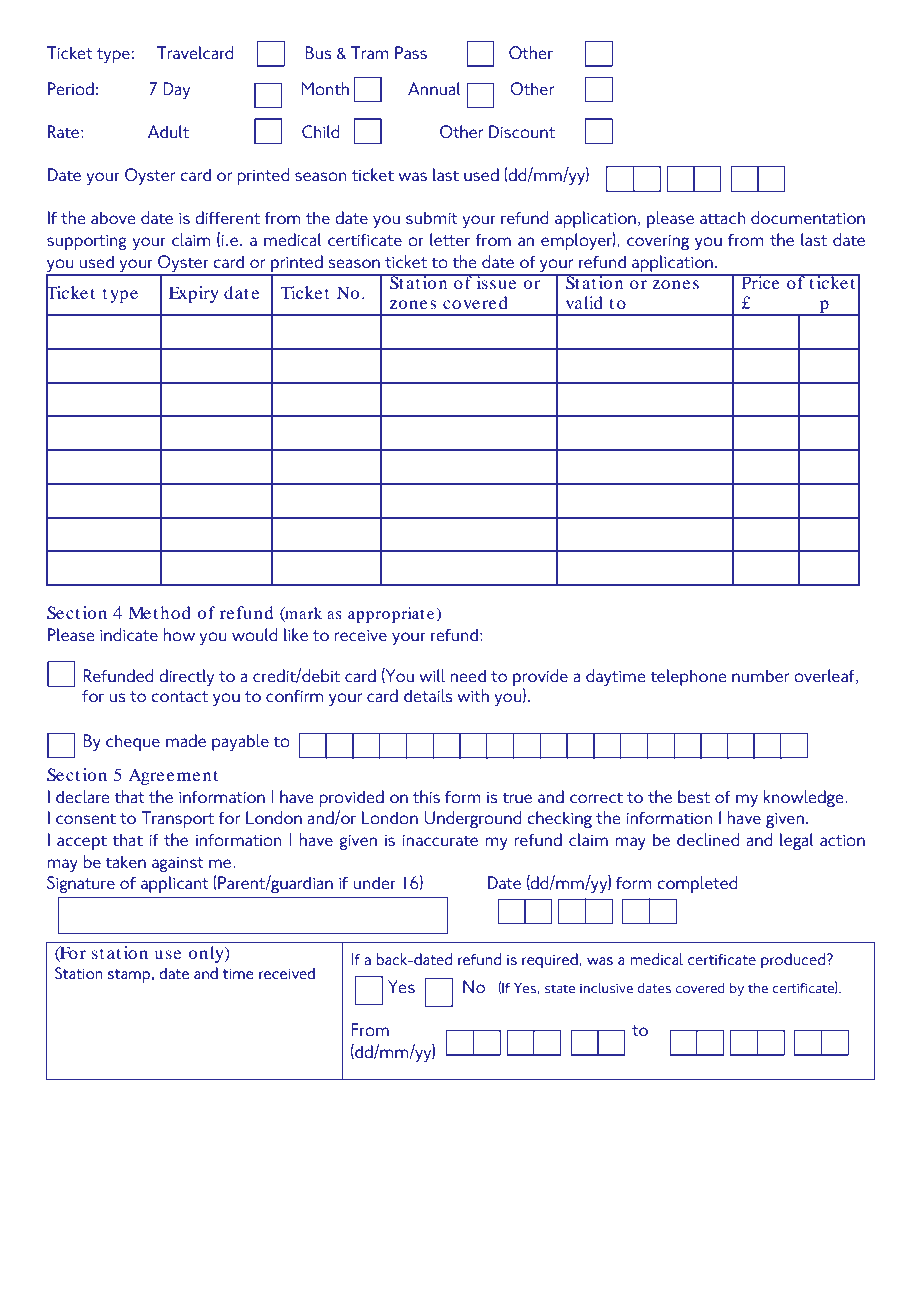 The width and height of the screenshot is (924, 1308). Describe the element at coordinates (496, 281) in the screenshot. I see `issue` at that location.
